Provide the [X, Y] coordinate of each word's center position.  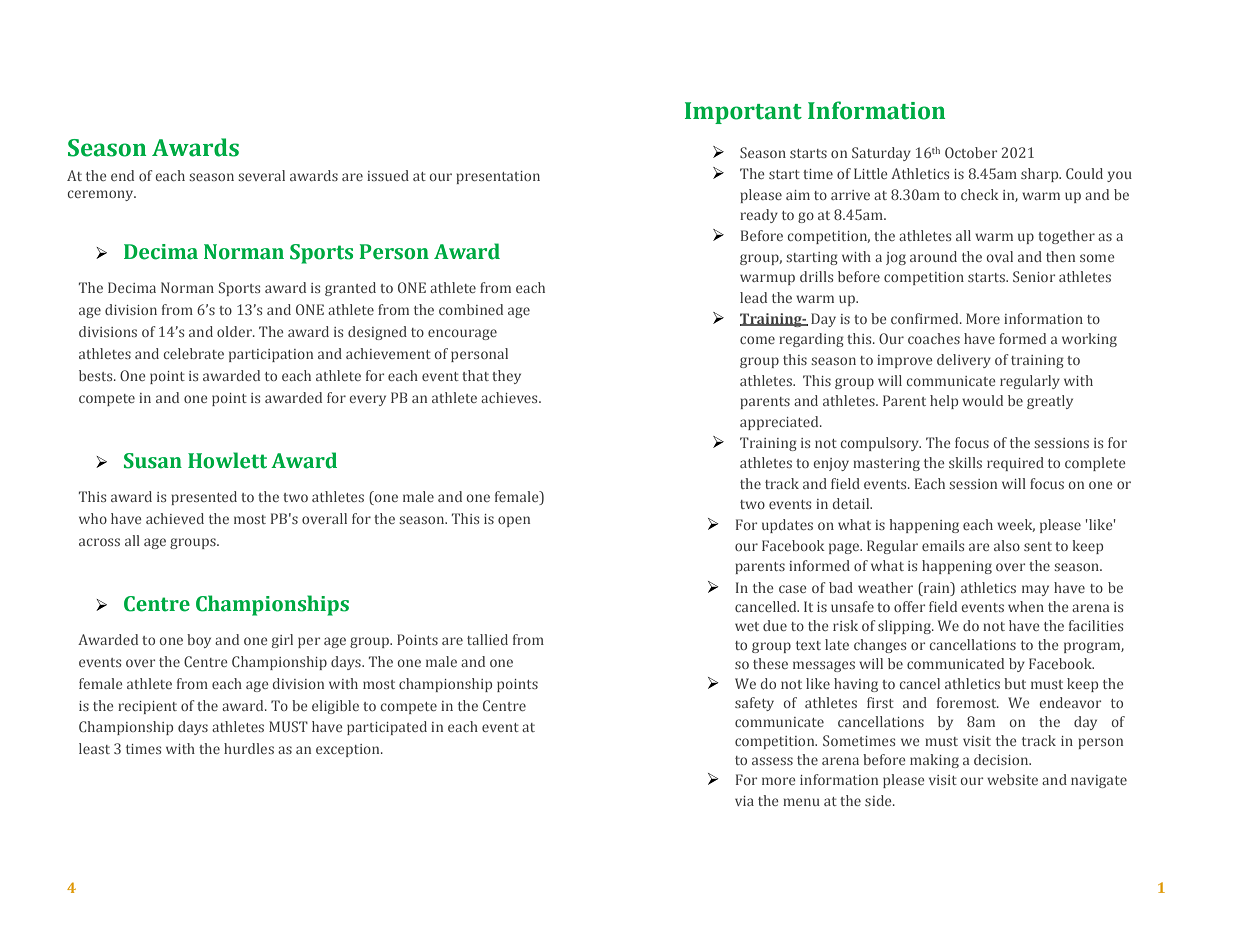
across [99, 542]
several [261, 175]
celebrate [194, 353]
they [506, 377]
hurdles [249, 748]
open [514, 521]
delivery [964, 361]
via [744, 801]
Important [743, 113]
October [971, 152]
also [1007, 545]
